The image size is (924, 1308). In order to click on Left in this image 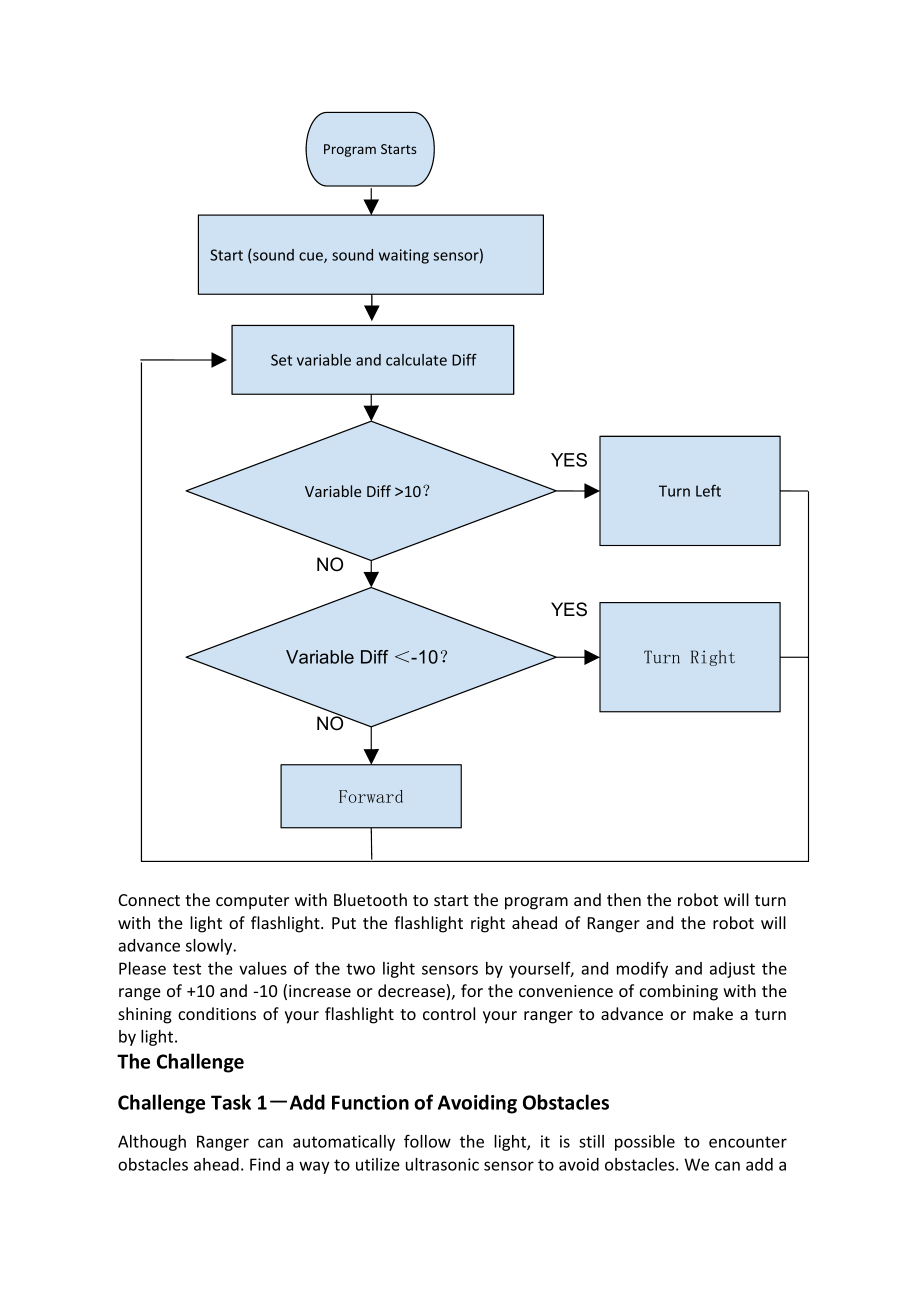, I will do `click(708, 490)`.
